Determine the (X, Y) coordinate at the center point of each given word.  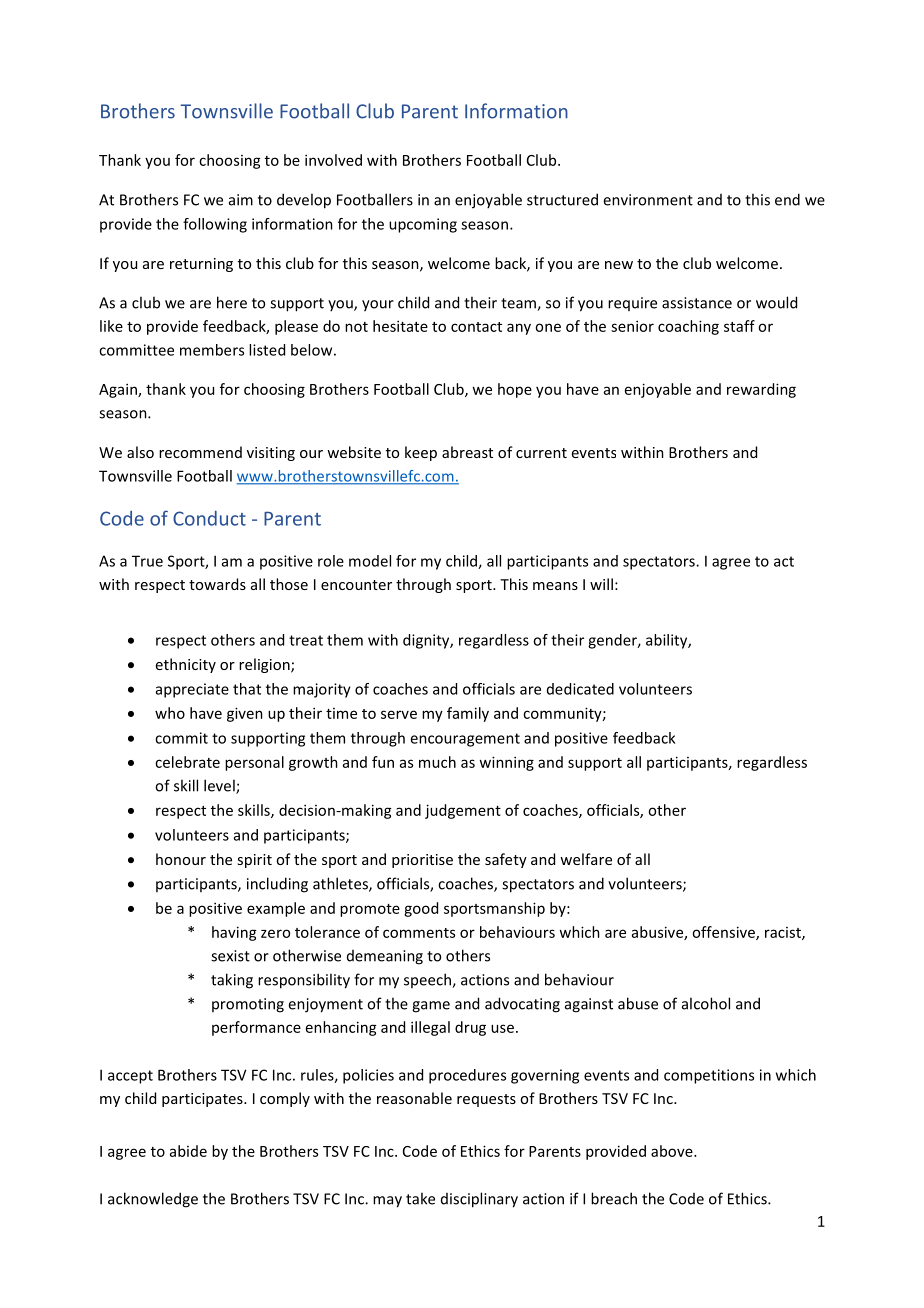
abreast (467, 452)
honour (181, 859)
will (601, 584)
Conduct (209, 518)
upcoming (423, 225)
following (215, 225)
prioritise (422, 861)
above (673, 1151)
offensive (724, 933)
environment (648, 200)
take (420, 1198)
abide (188, 1151)
